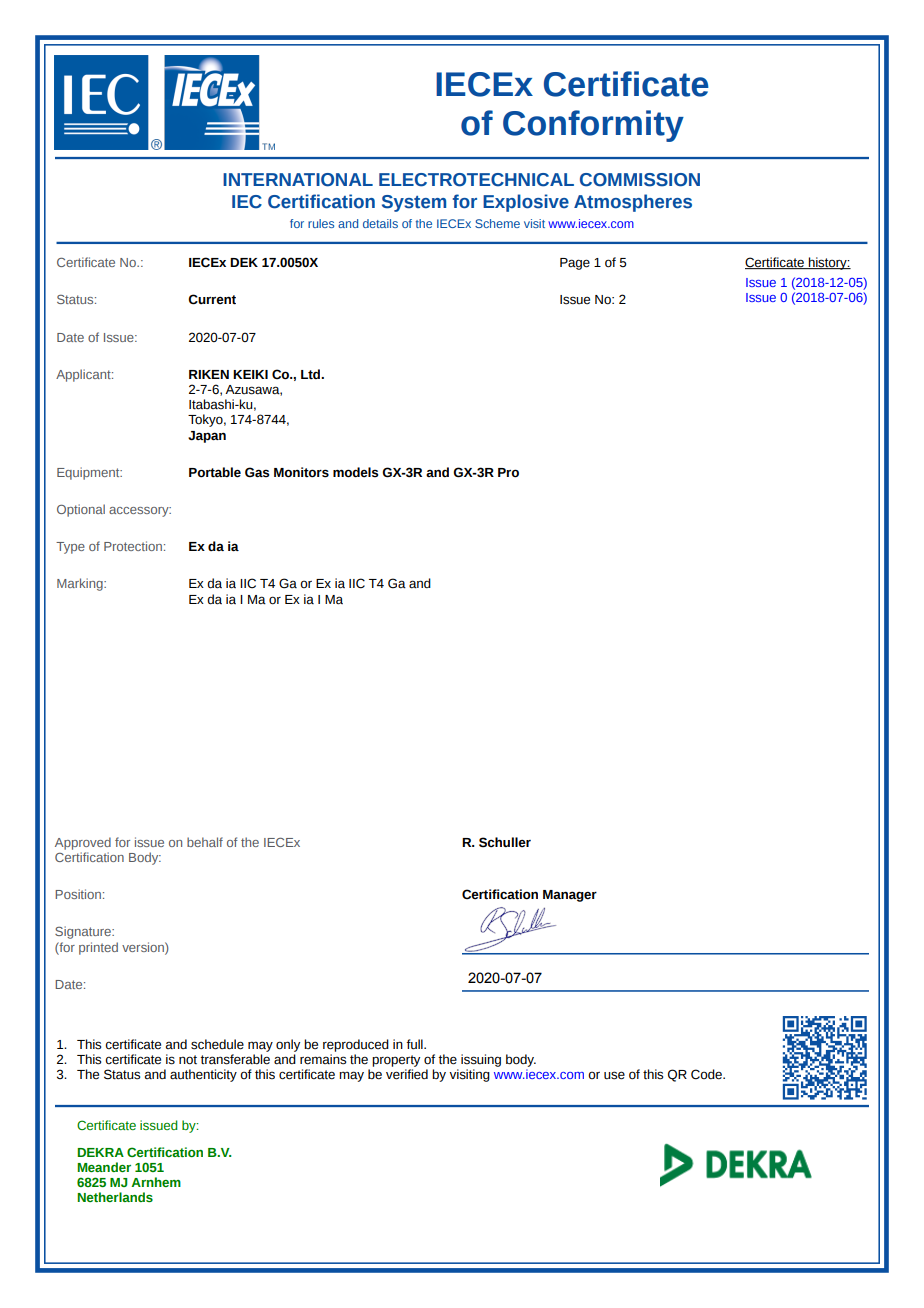 The image size is (924, 1308). What do you see at coordinates (575, 264) in the page?
I see `Page` at bounding box center [575, 264].
